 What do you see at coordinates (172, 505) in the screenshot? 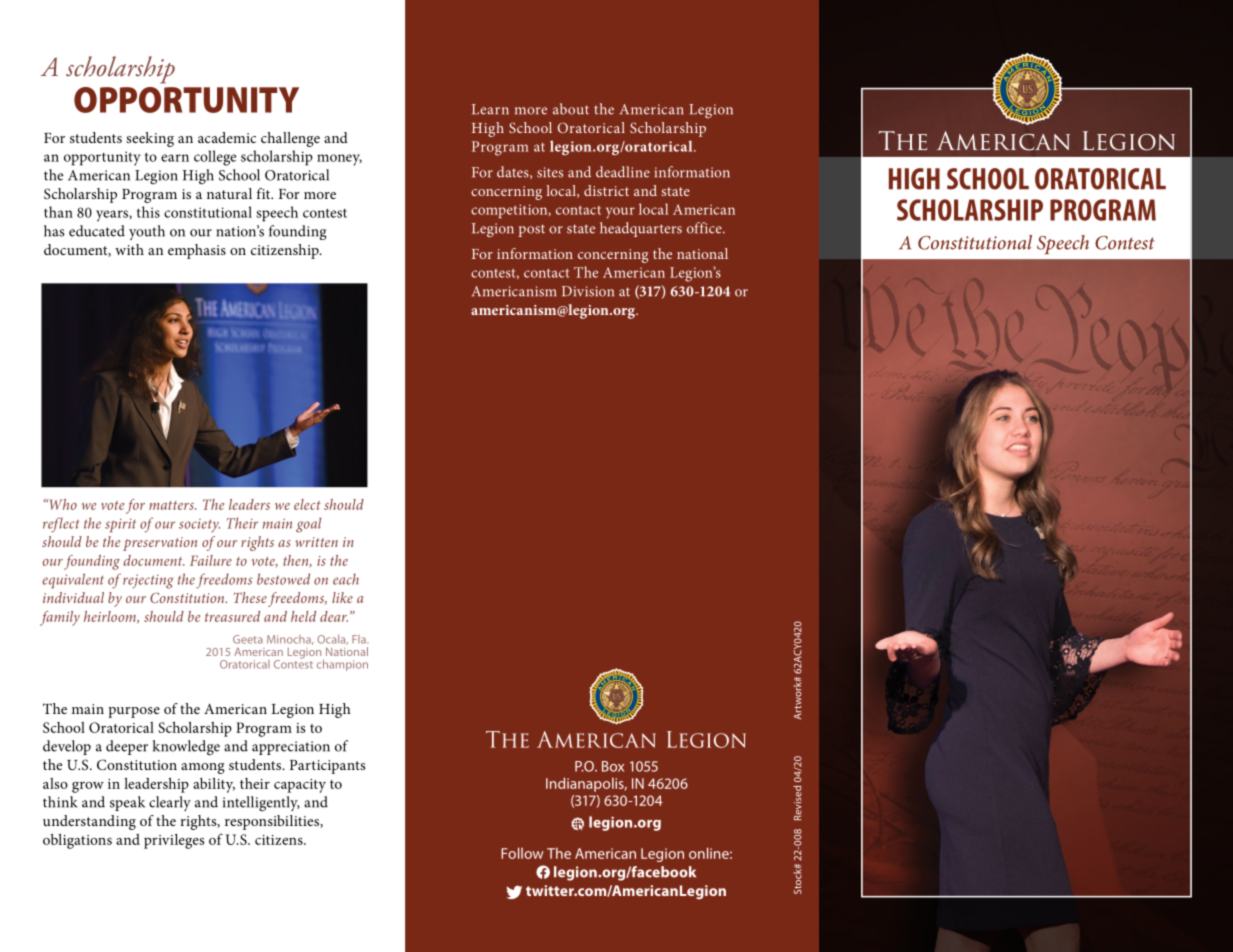
I see `matters` at bounding box center [172, 505].
